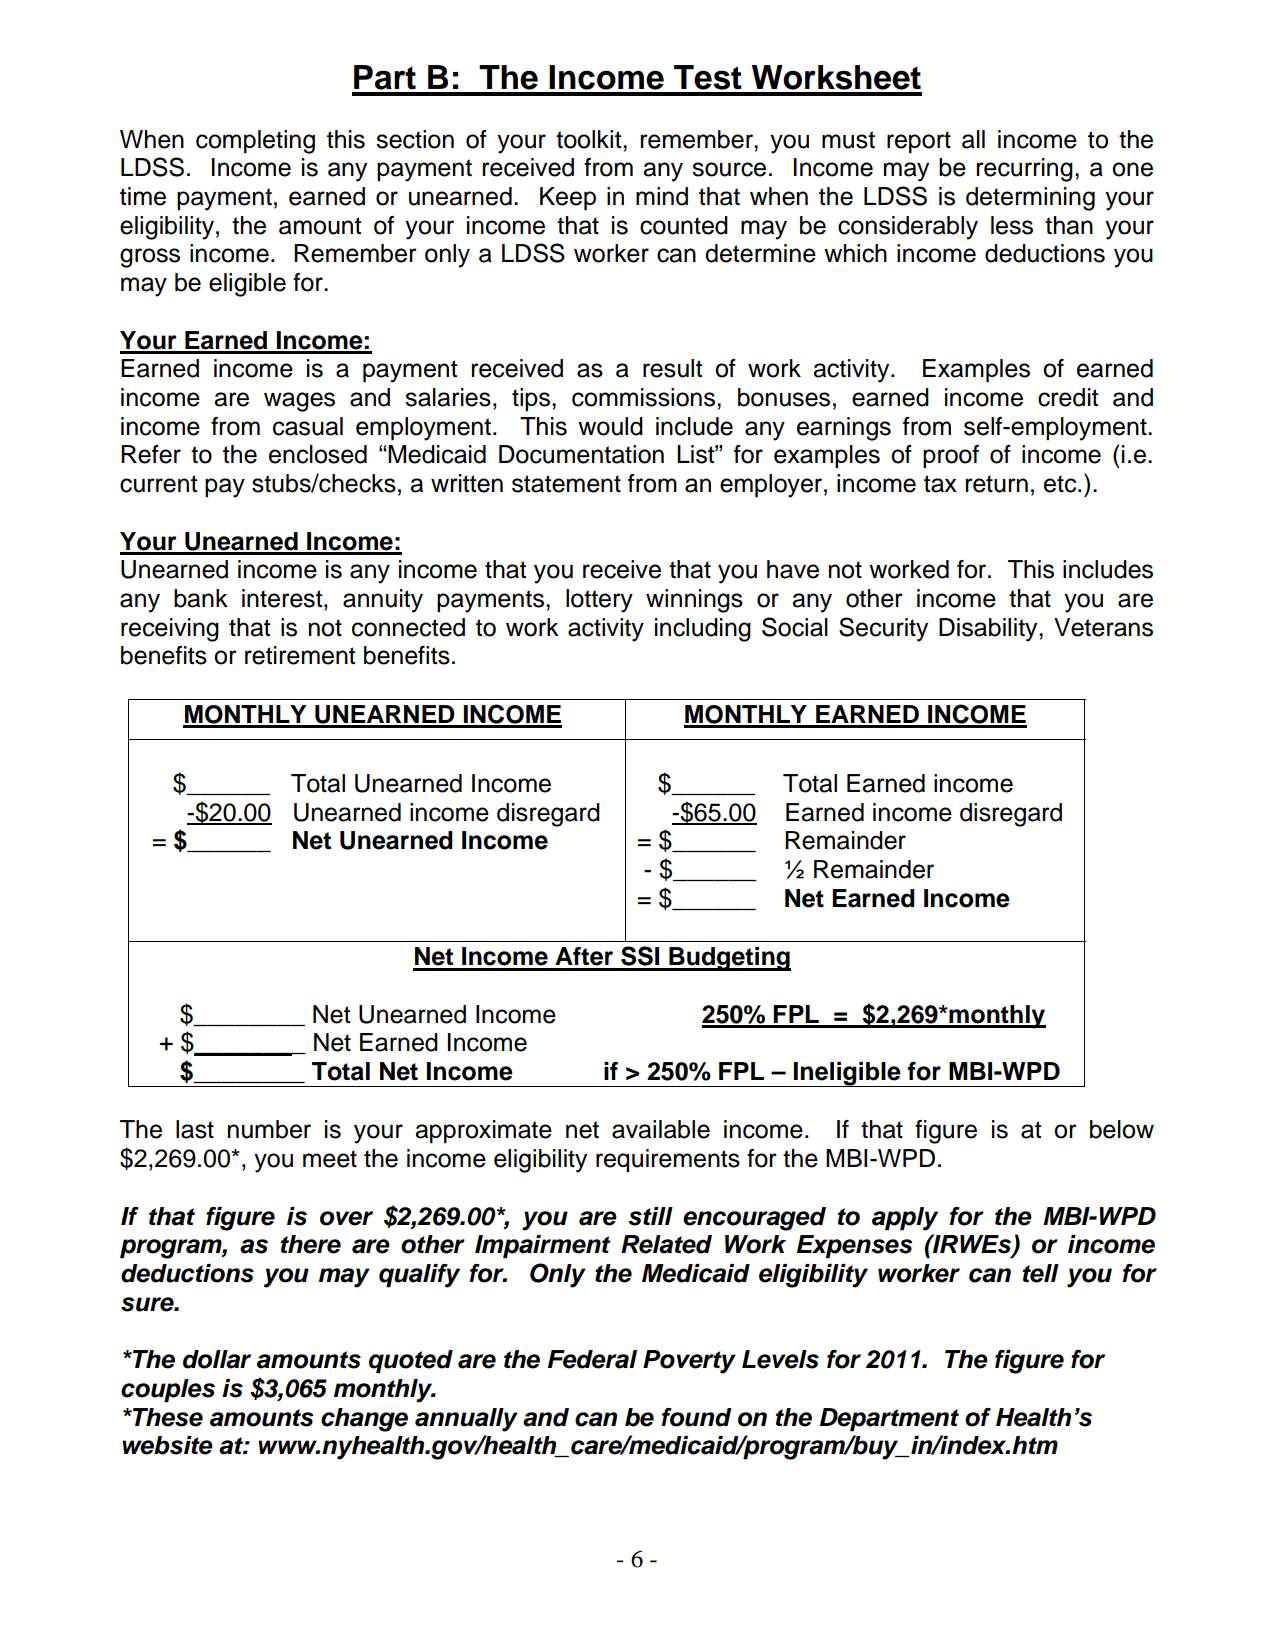 The width and height of the image is (1274, 1648). Describe the element at coordinates (610, 426) in the image. I see `would` at that location.
